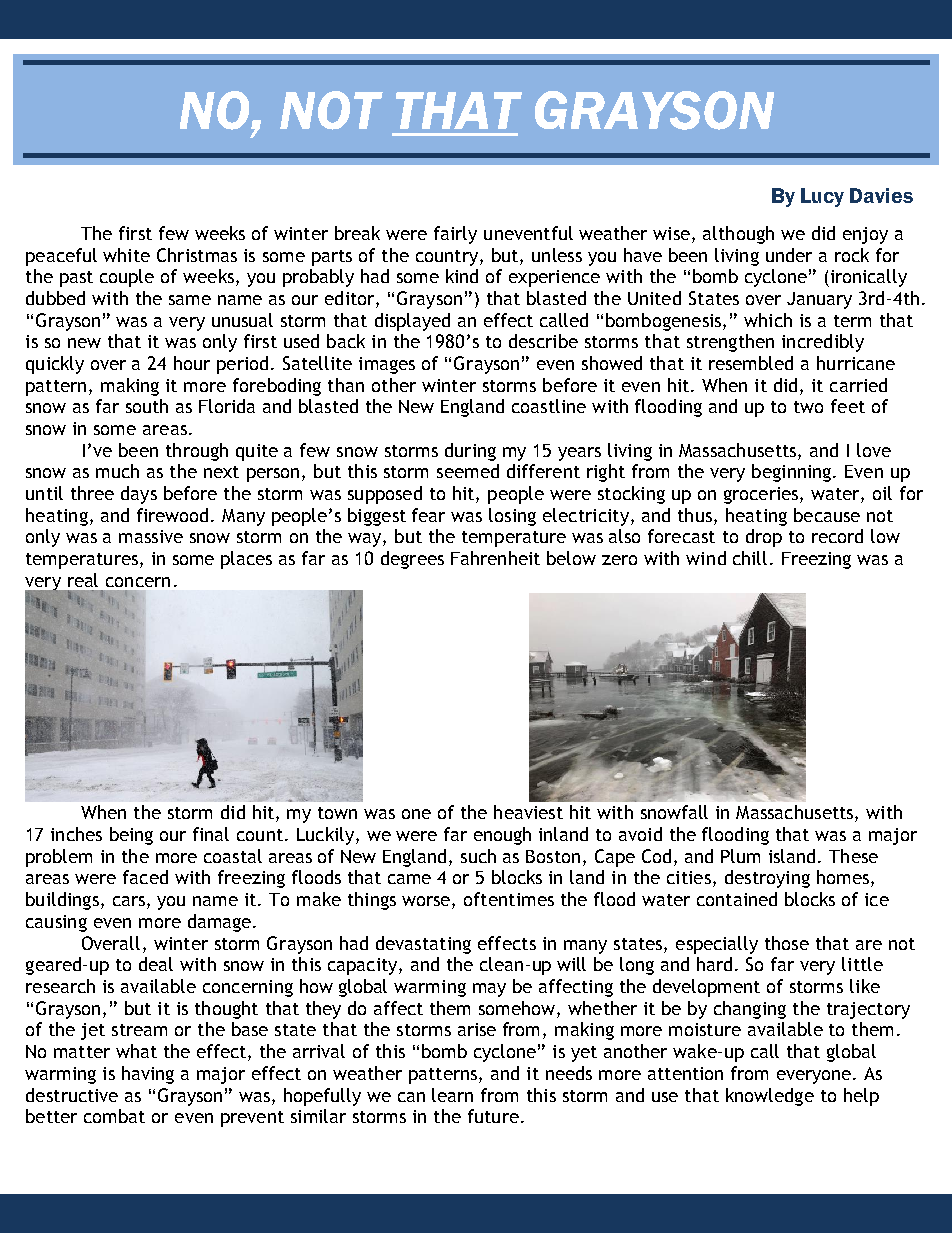 The image size is (952, 1233). I want to click on having, so click(148, 1075).
